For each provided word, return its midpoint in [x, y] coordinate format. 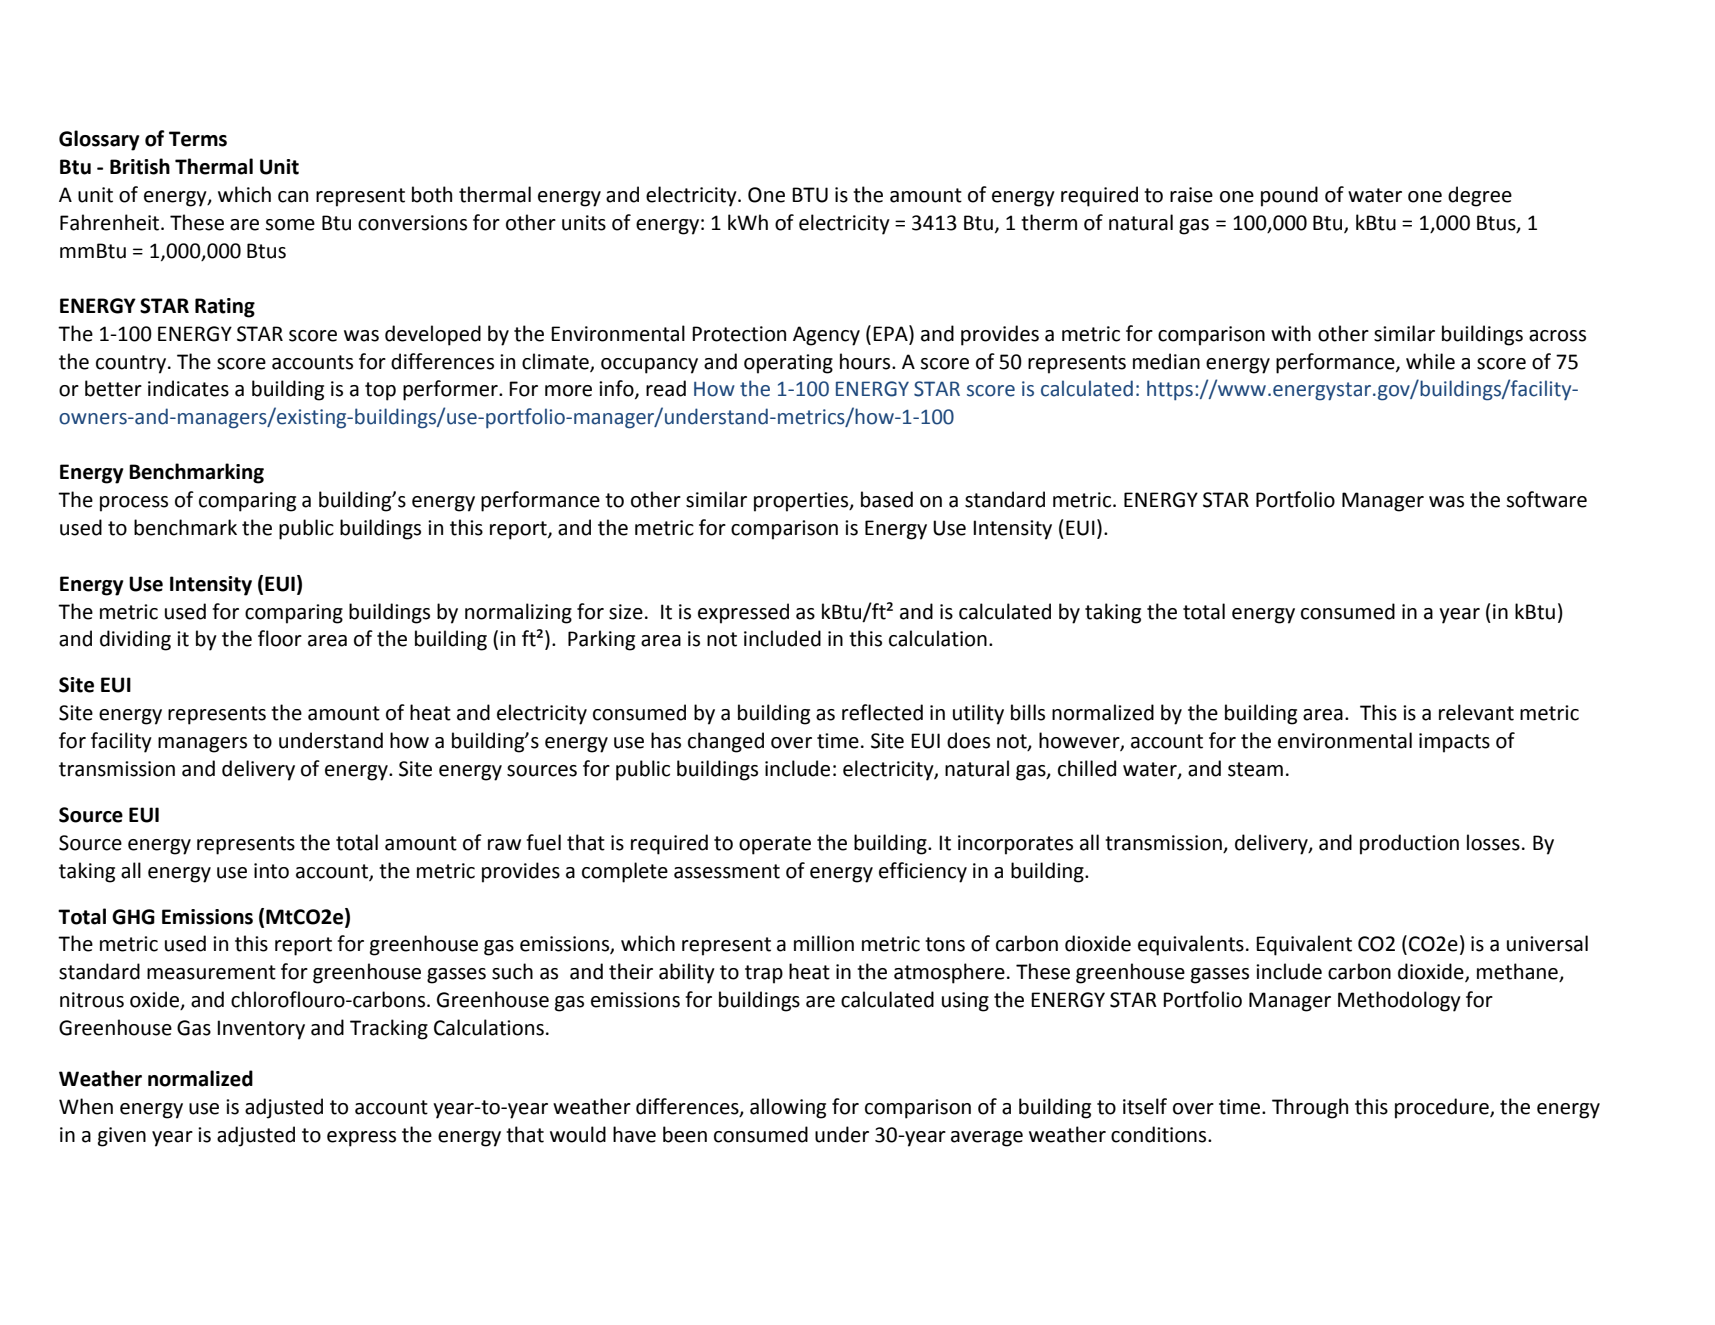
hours [866, 361]
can [293, 197]
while [1430, 361]
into [271, 871]
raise [1191, 195]
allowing [788, 1108]
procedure [1443, 1108]
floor [280, 638]
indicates [188, 388]
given [122, 1137]
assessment [727, 871]
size [626, 612]
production [1409, 844]
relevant [1476, 712]
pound [1289, 196]
